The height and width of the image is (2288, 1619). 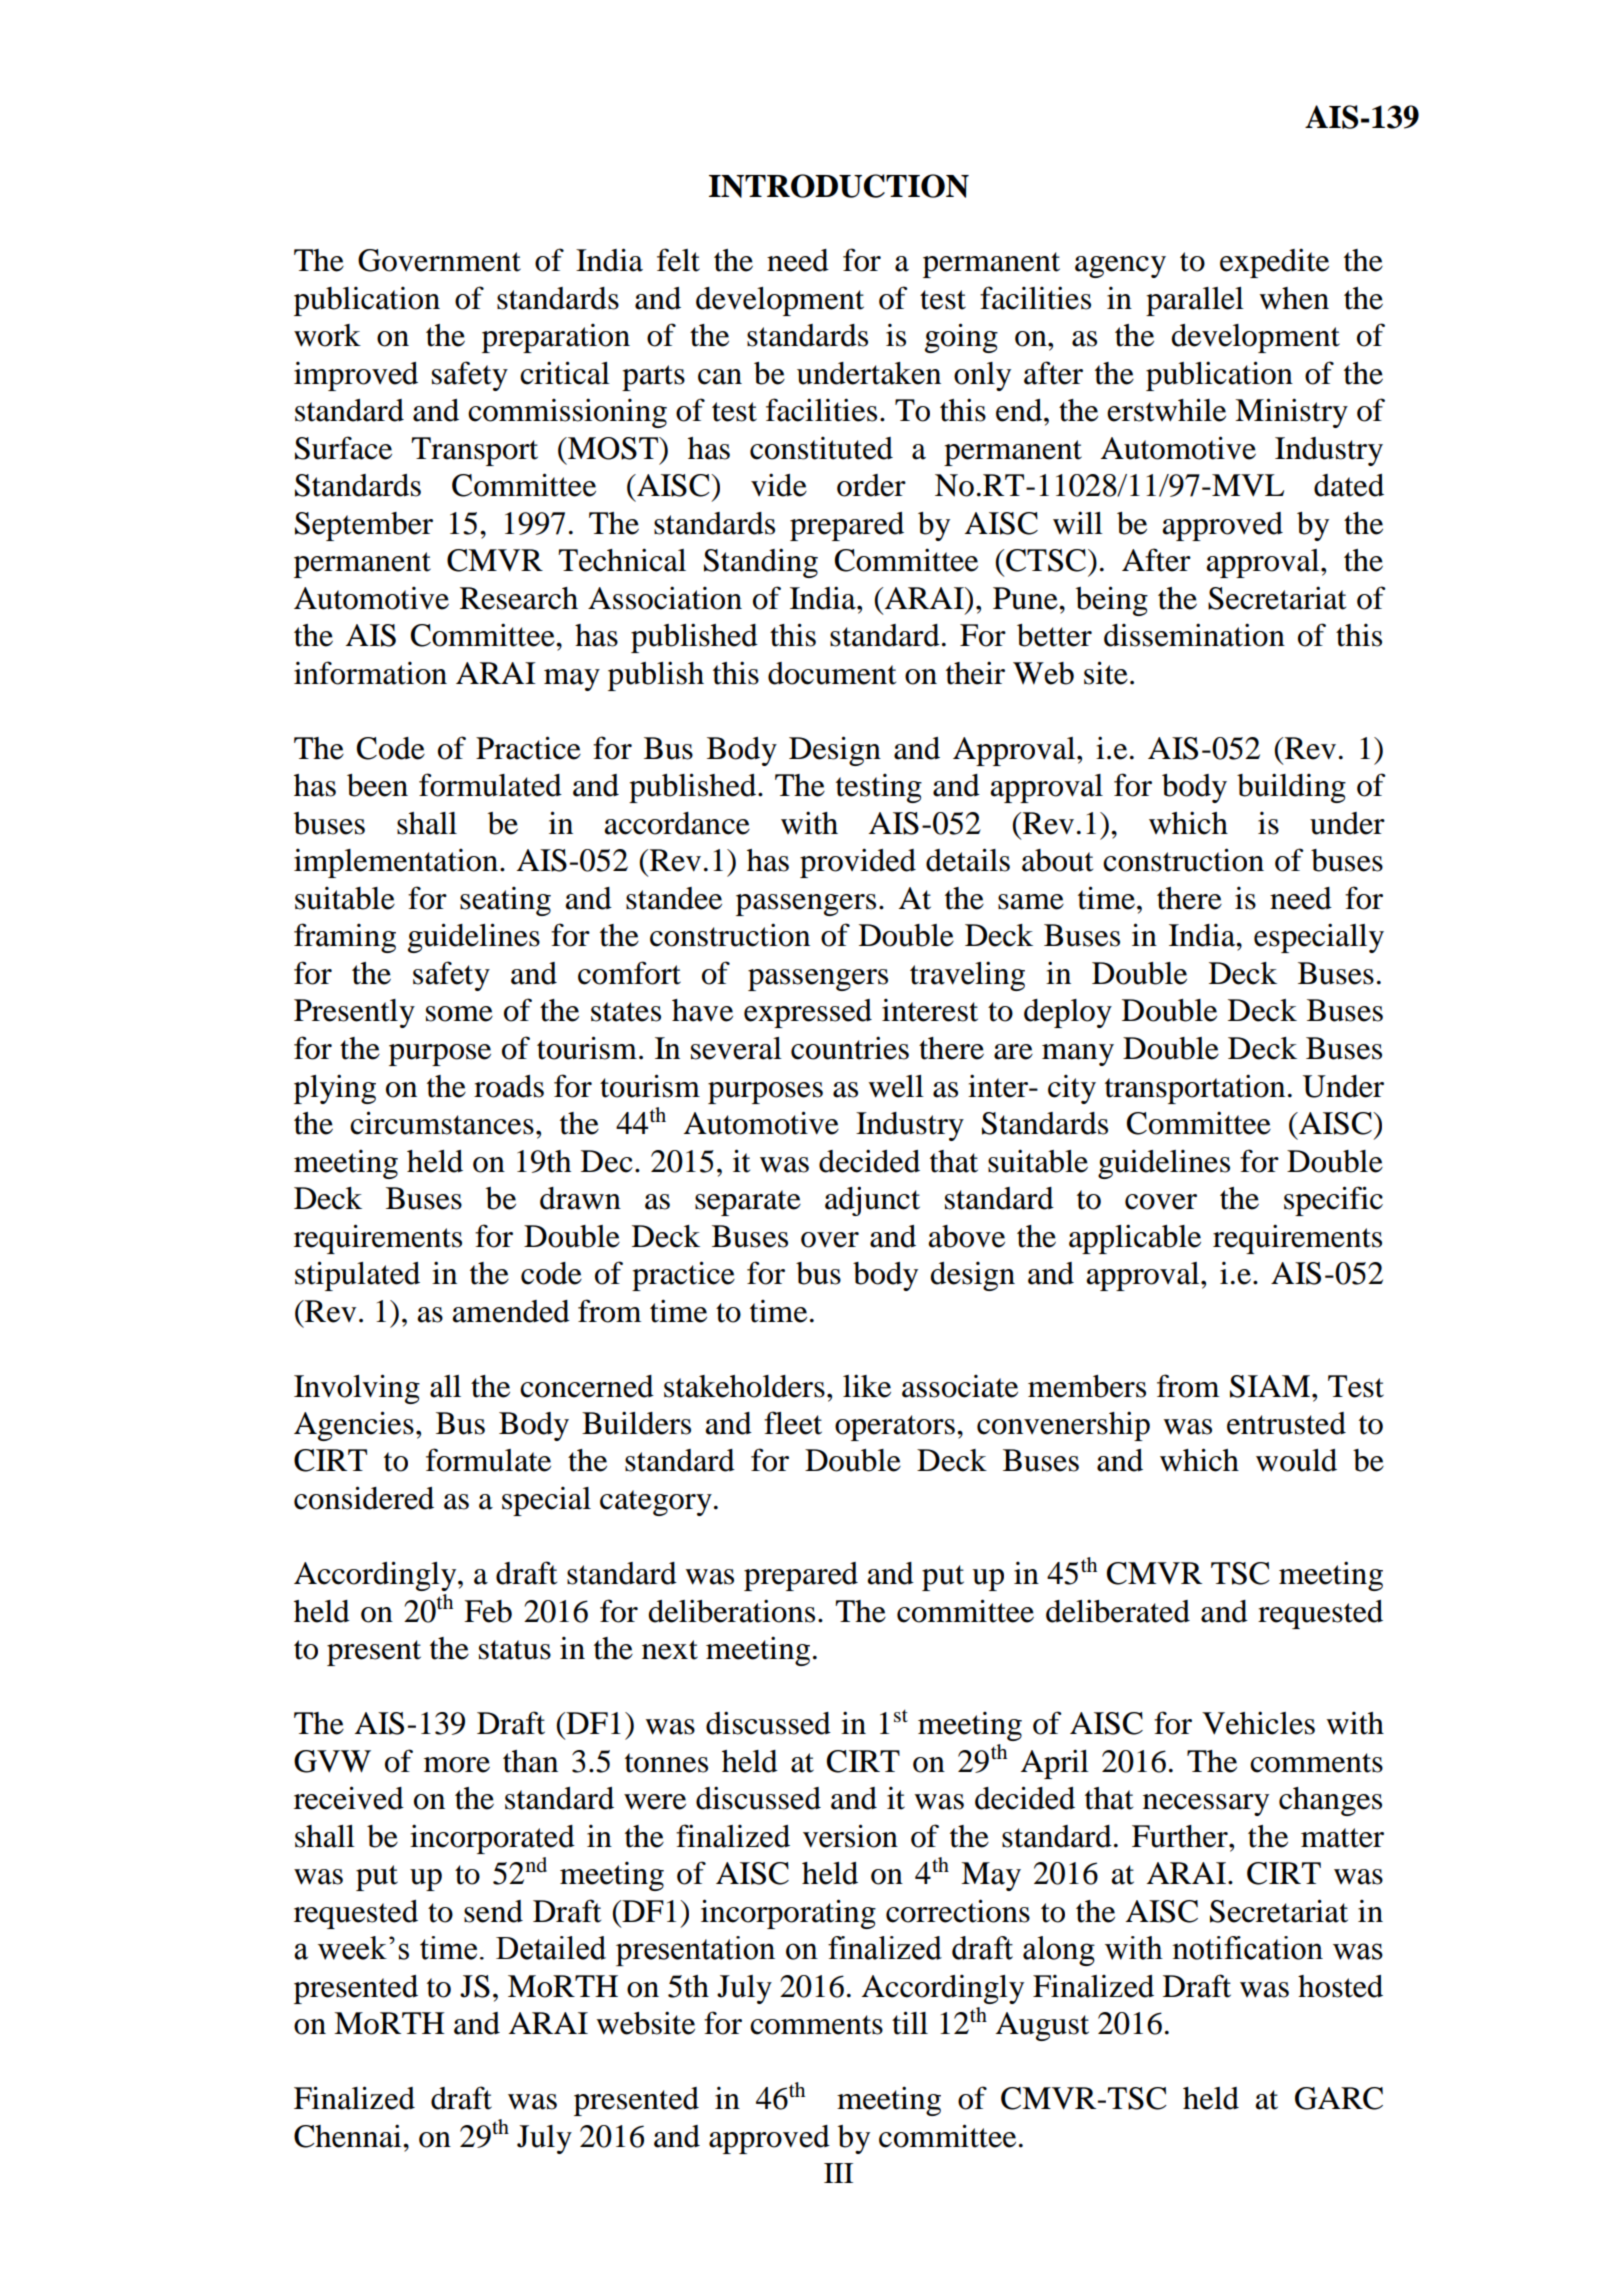 What do you see at coordinates (349, 2136) in the image?
I see `Chennai` at bounding box center [349, 2136].
